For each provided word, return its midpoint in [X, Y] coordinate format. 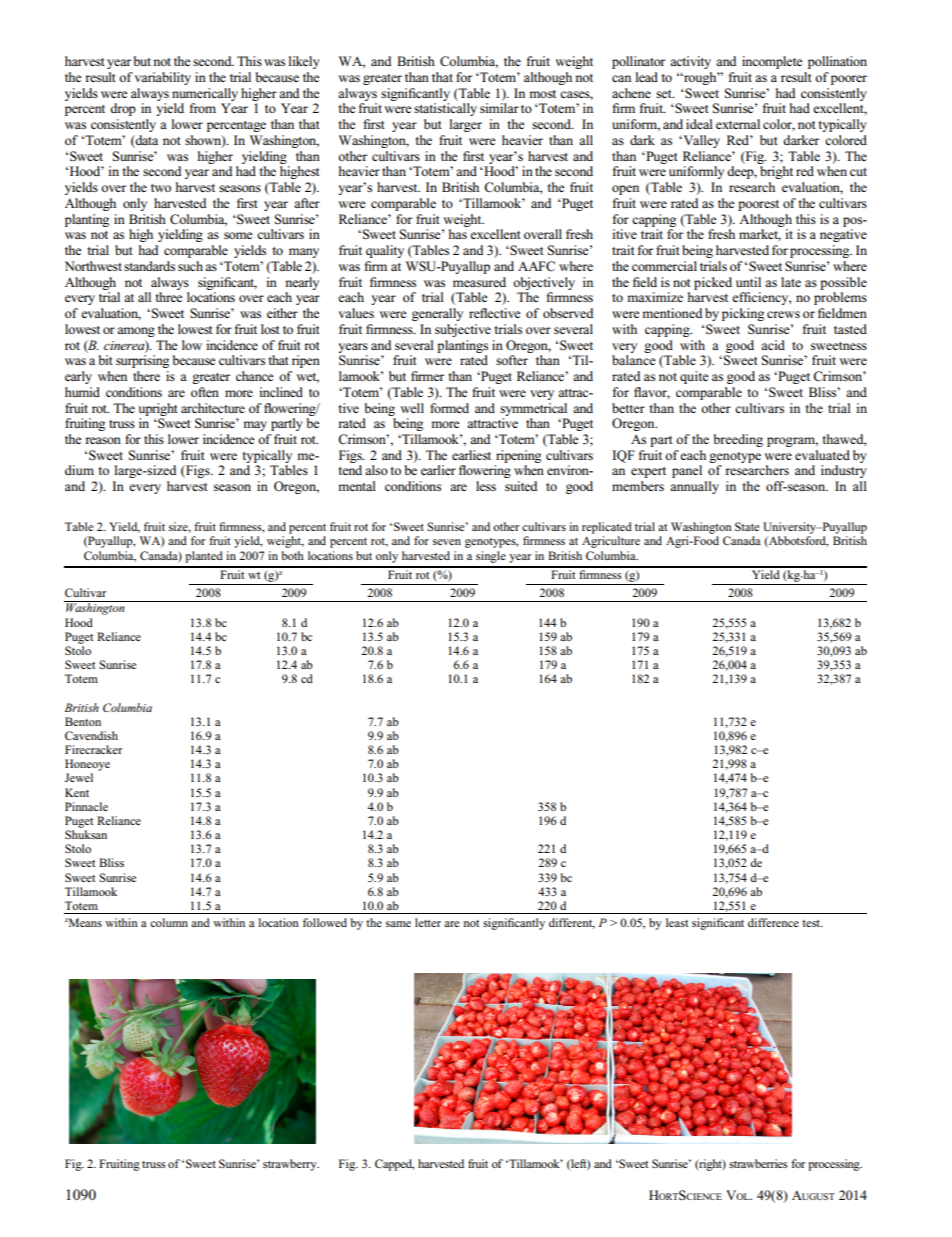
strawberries [758, 1163]
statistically [445, 109]
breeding [738, 440]
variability [162, 78]
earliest [471, 455]
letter [428, 922]
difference [773, 922]
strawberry [291, 1165]
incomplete [772, 62]
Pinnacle [86, 806]
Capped [394, 1165]
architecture [213, 408]
